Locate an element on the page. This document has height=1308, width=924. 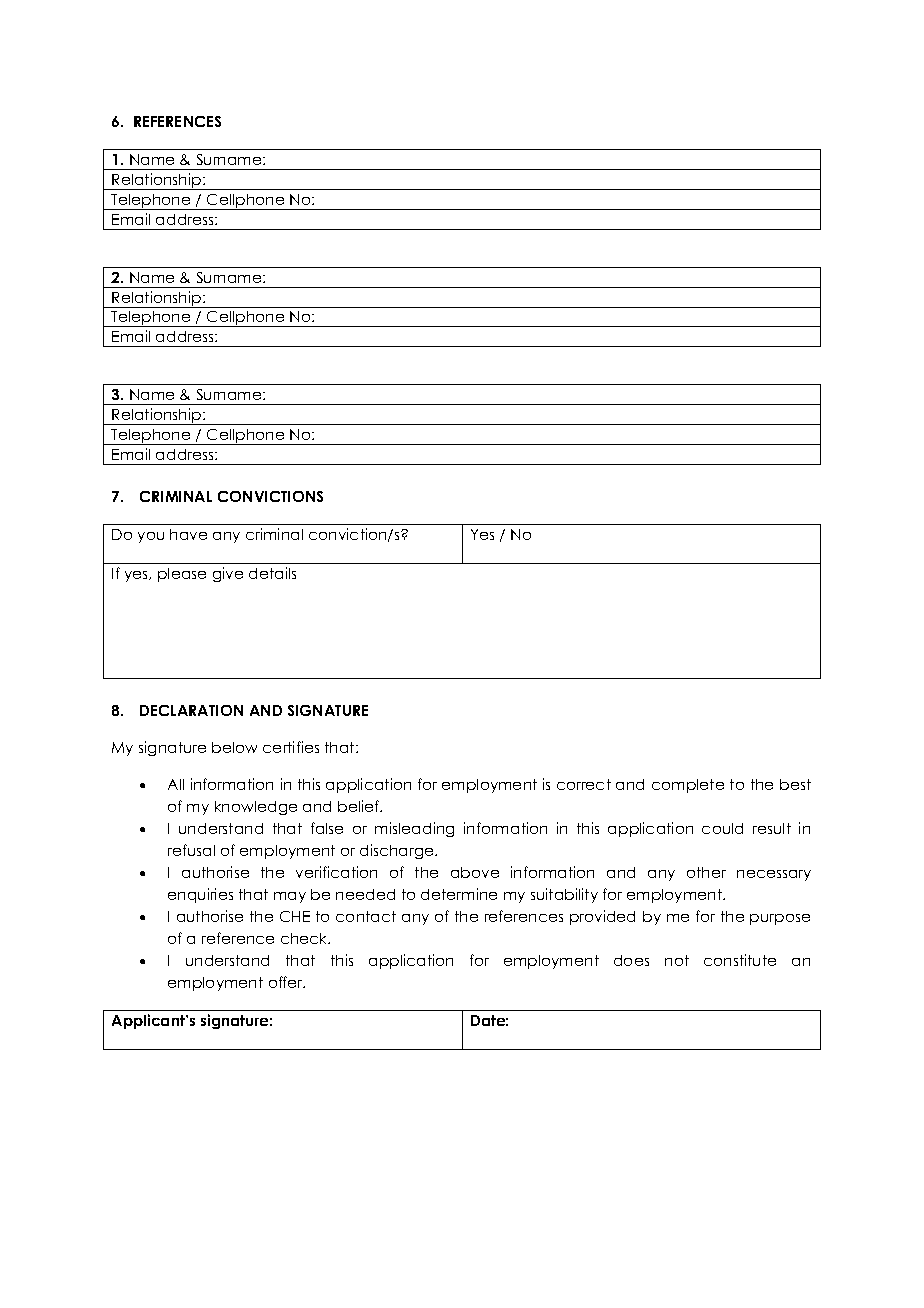
below is located at coordinates (234, 747).
